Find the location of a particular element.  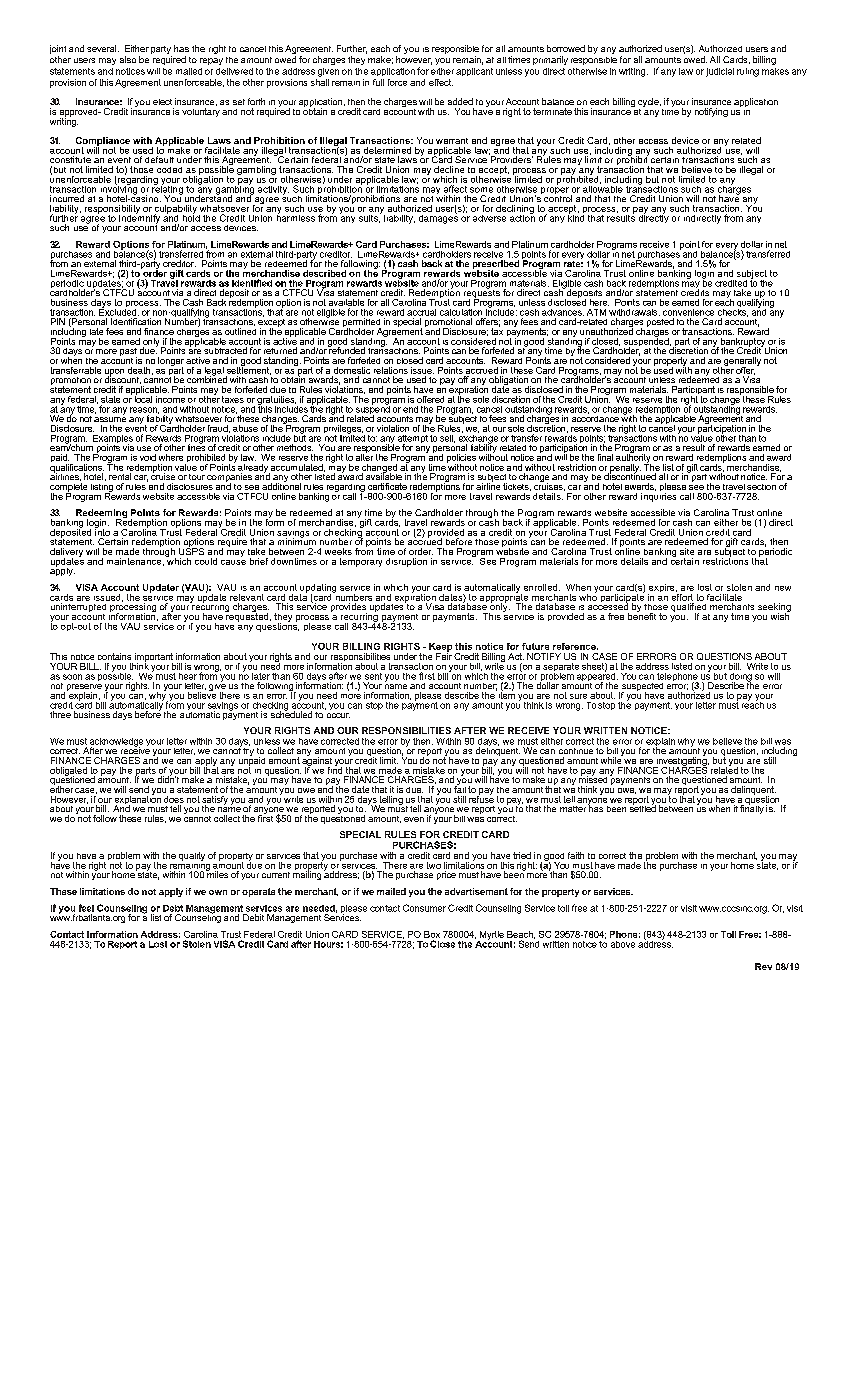

Box is located at coordinates (432, 934).
